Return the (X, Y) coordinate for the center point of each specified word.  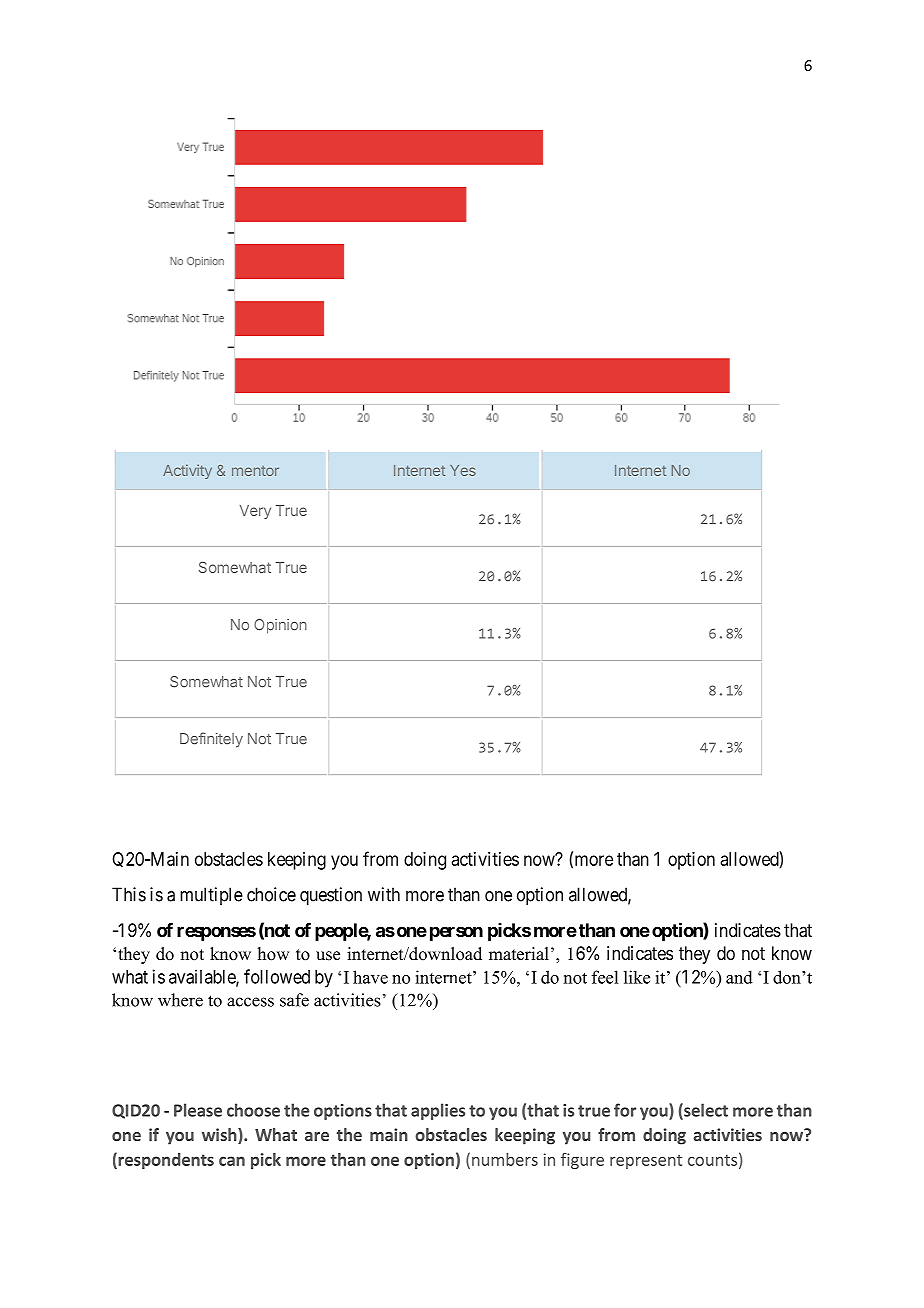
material (519, 954)
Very (255, 512)
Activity (187, 472)
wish (220, 1136)
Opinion (280, 626)
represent (646, 1162)
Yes (463, 470)
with (384, 894)
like (637, 977)
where (180, 1000)
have (370, 977)
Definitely (211, 740)
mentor (255, 471)
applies (438, 1111)
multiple (211, 896)
